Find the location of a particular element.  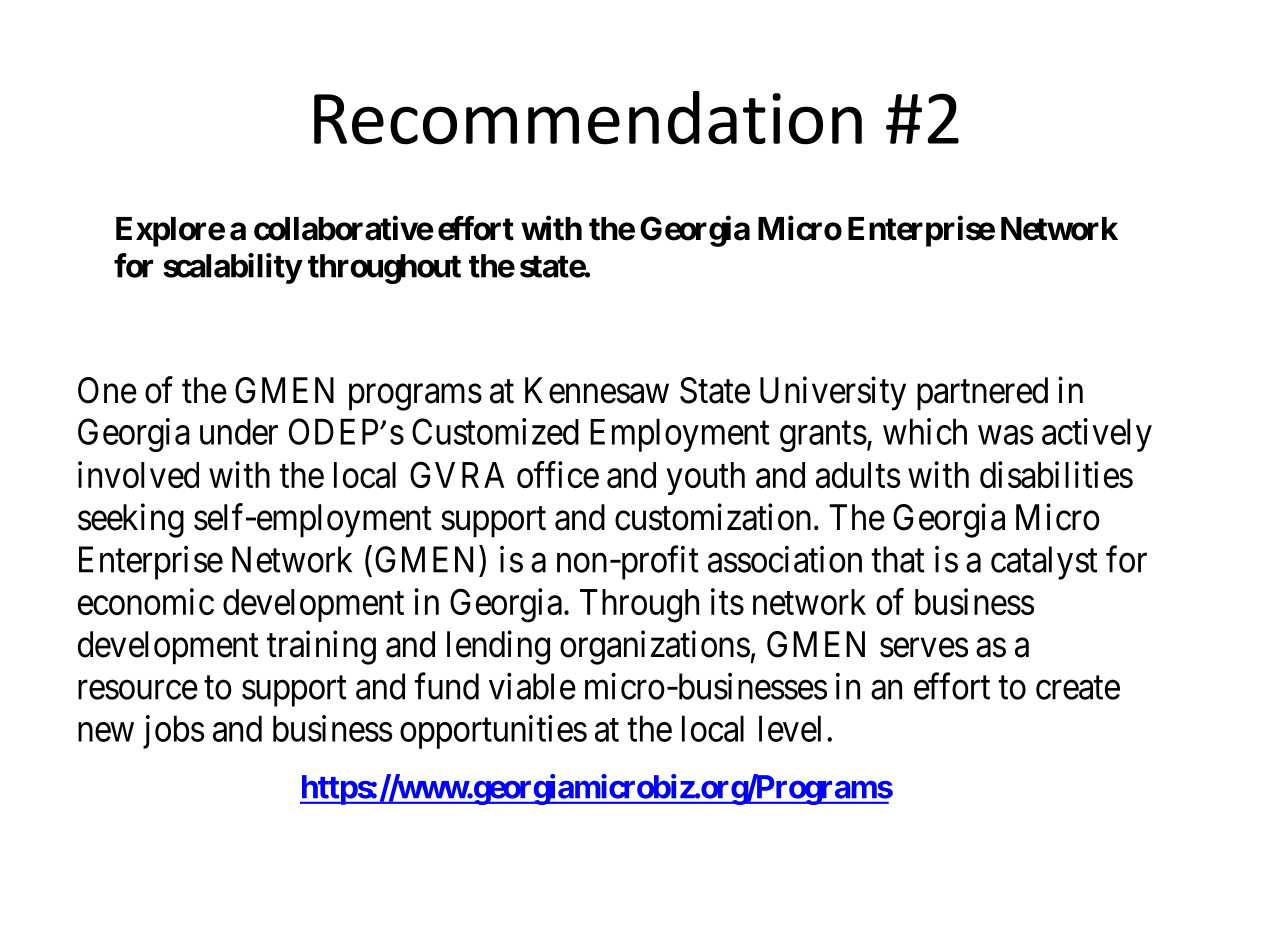

partnered is located at coordinates (982, 394).
